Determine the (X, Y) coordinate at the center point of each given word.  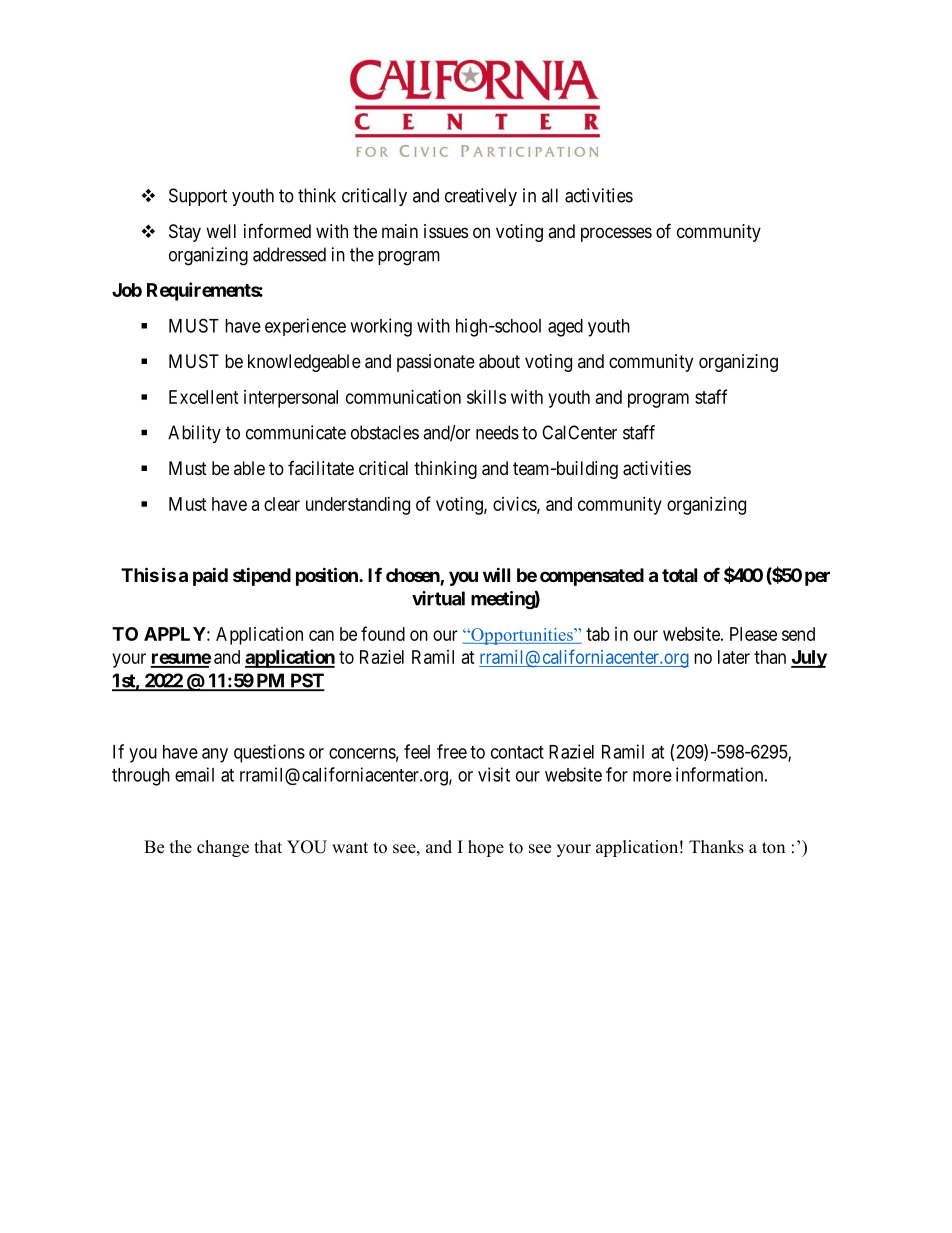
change (223, 848)
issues (446, 231)
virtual (438, 598)
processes (616, 234)
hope (486, 848)
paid (210, 576)
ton (773, 848)
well (221, 231)
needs (497, 432)
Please (753, 634)
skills (486, 397)
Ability (194, 434)
